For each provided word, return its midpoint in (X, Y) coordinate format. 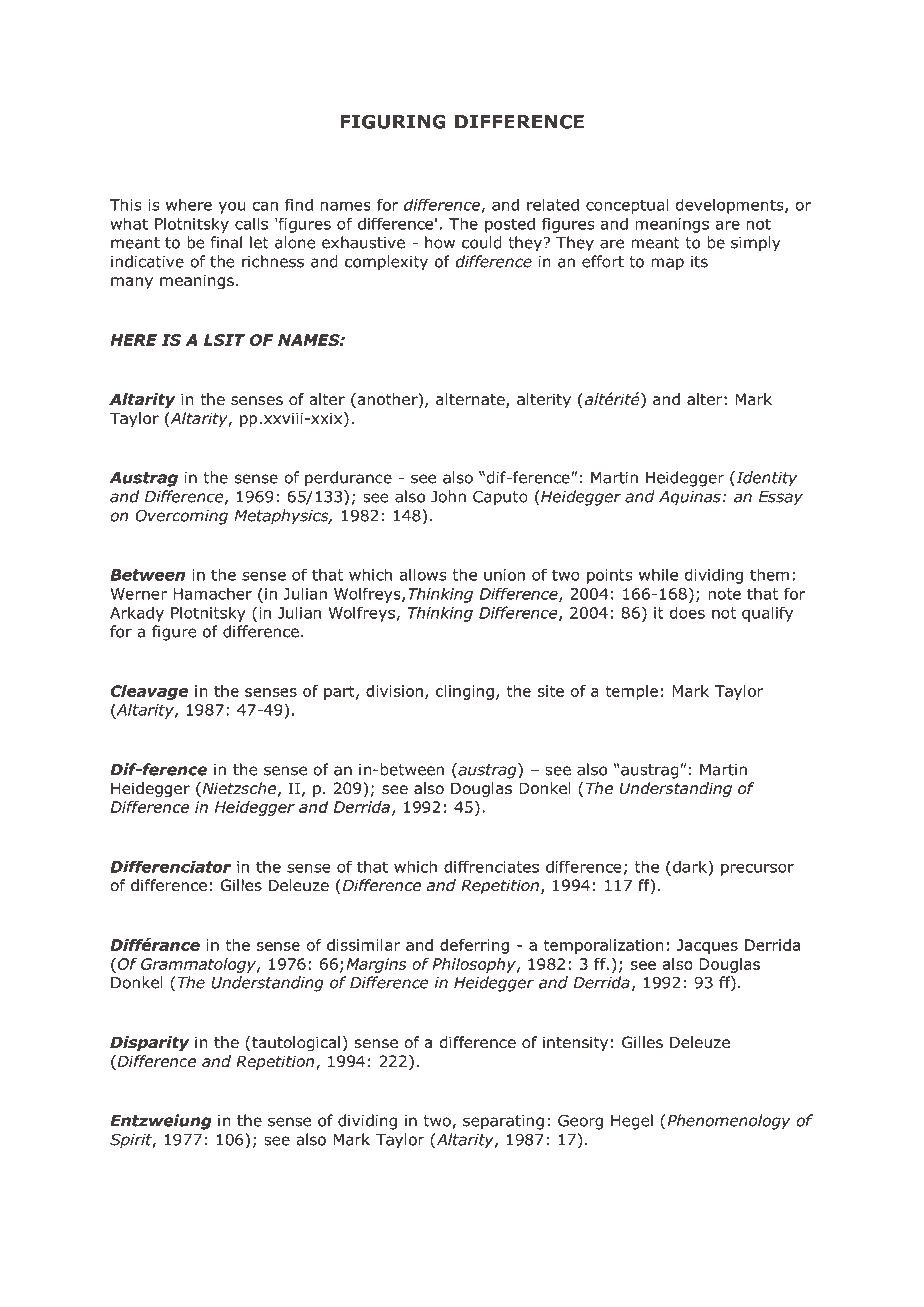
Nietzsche (238, 789)
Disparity (150, 1043)
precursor (757, 870)
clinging (465, 692)
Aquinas (690, 498)
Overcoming (181, 517)
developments (731, 206)
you (232, 208)
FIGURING (393, 121)
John (448, 496)
